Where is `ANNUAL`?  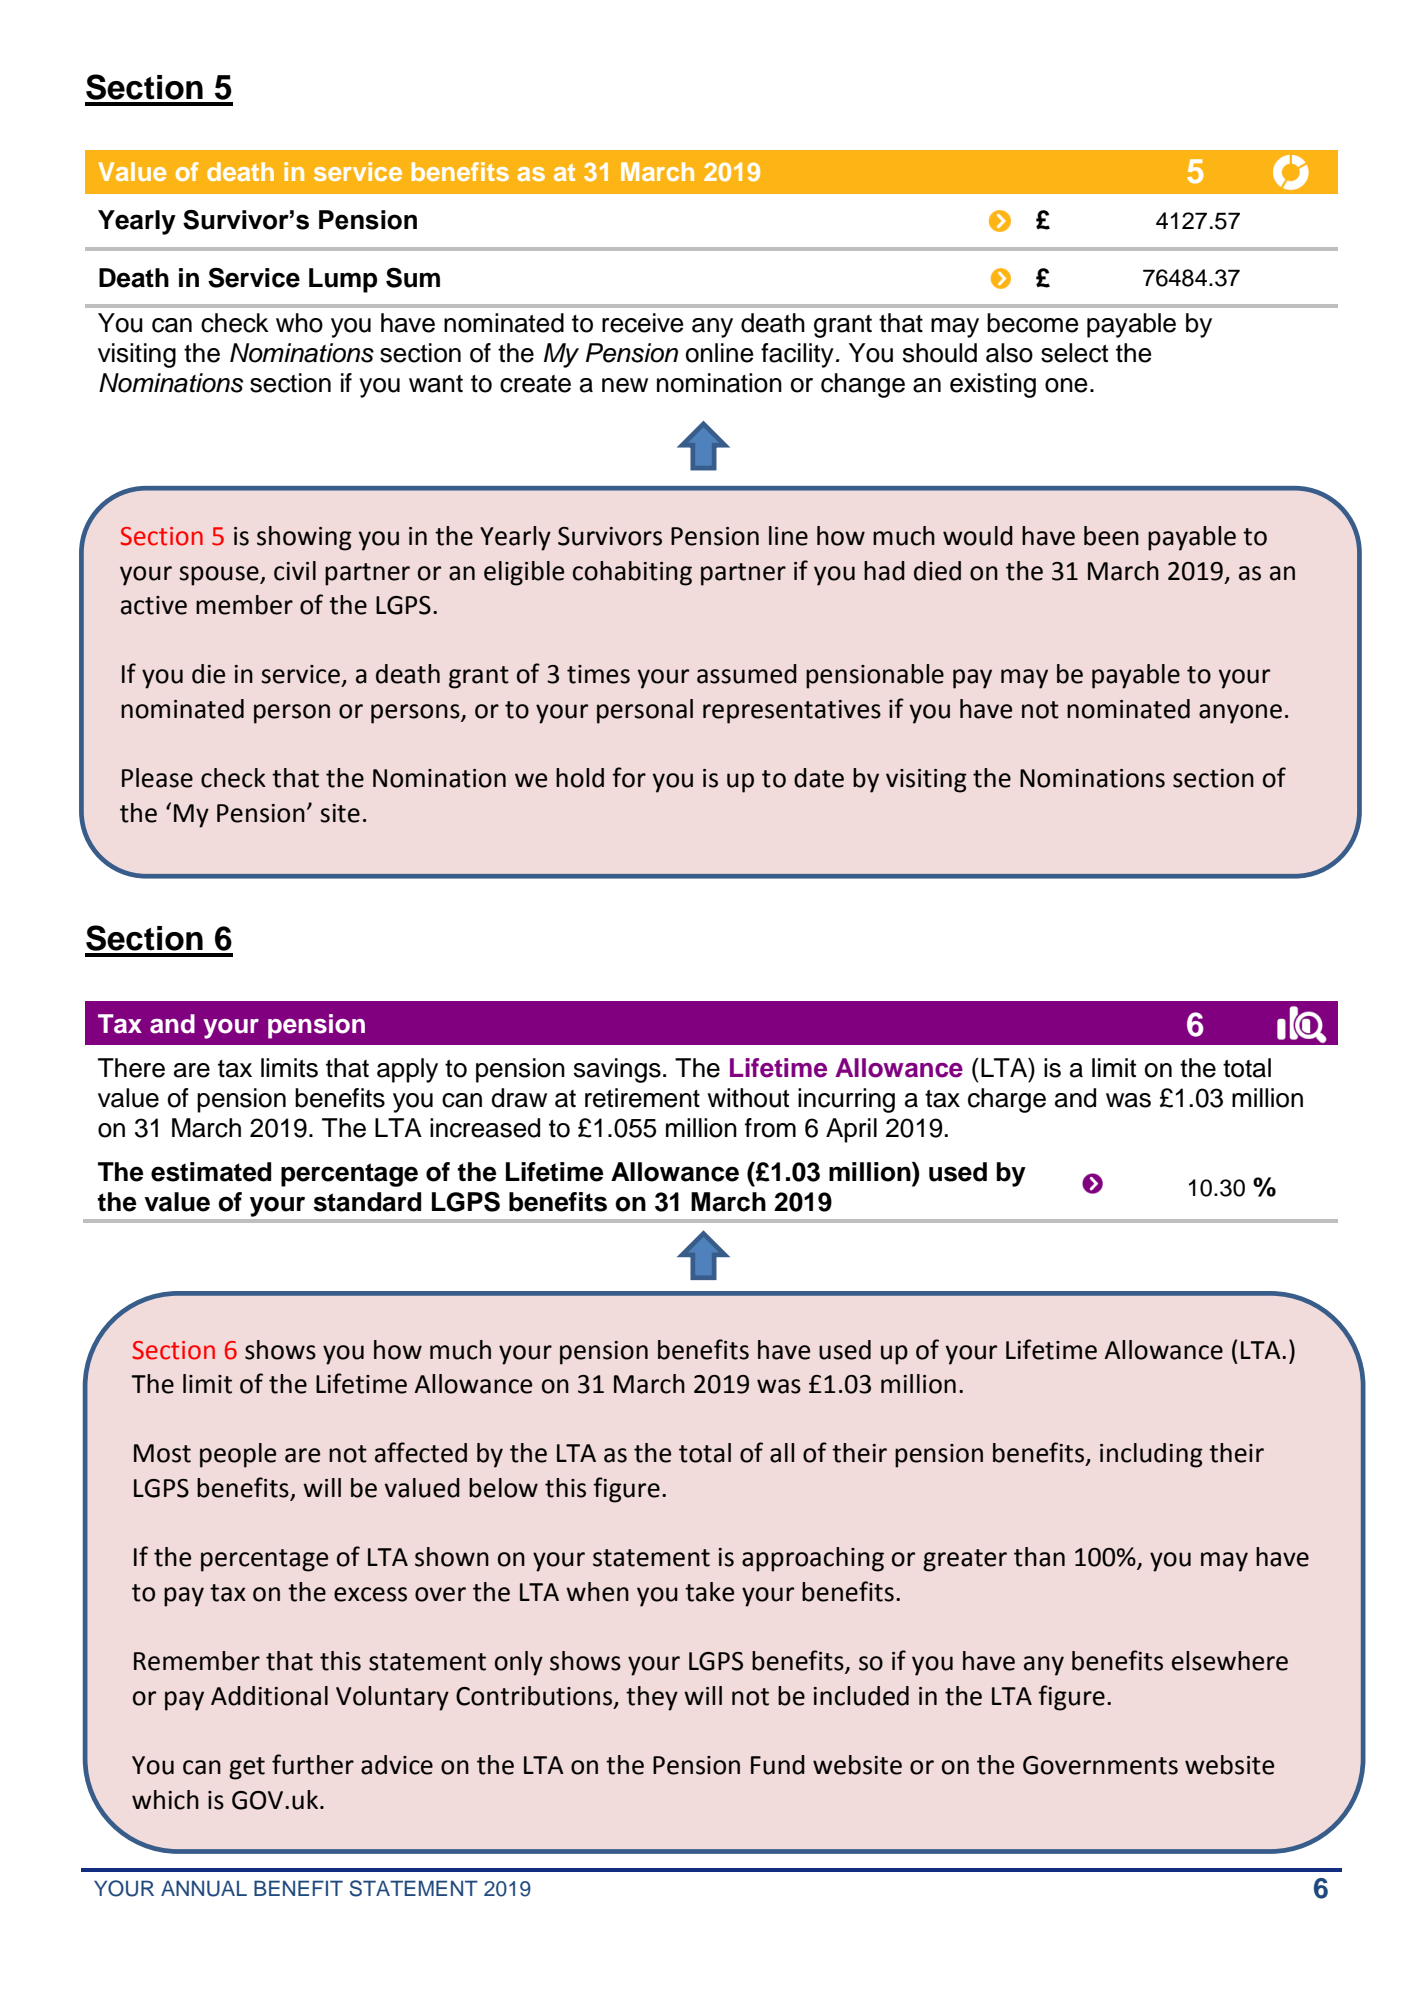
ANNUAL is located at coordinates (204, 1888).
